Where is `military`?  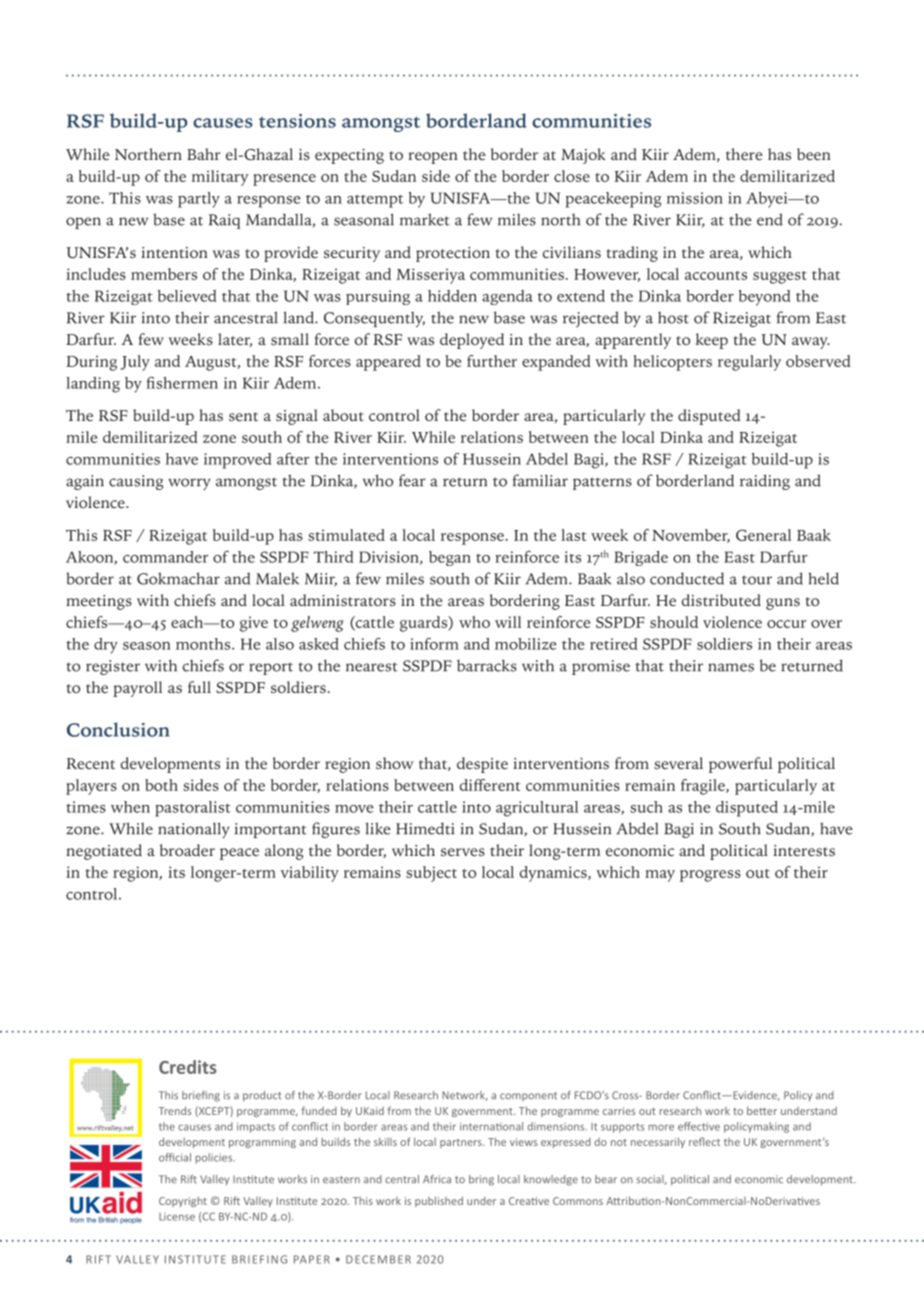 military is located at coordinates (220, 178).
